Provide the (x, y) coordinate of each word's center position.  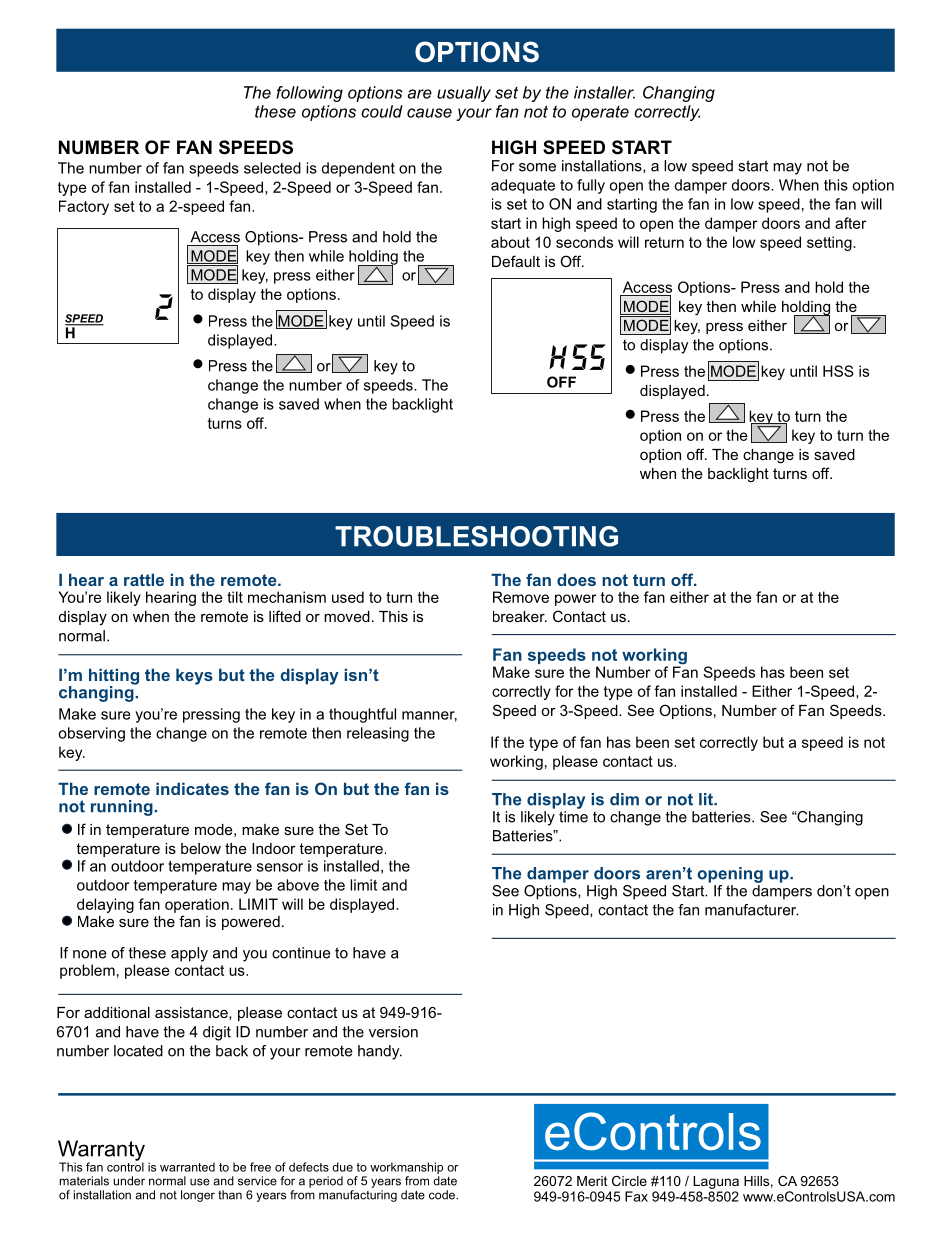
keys (194, 676)
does (576, 579)
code (443, 1195)
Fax (636, 1196)
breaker (520, 616)
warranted (187, 1167)
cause (429, 113)
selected (272, 168)
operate (600, 113)
